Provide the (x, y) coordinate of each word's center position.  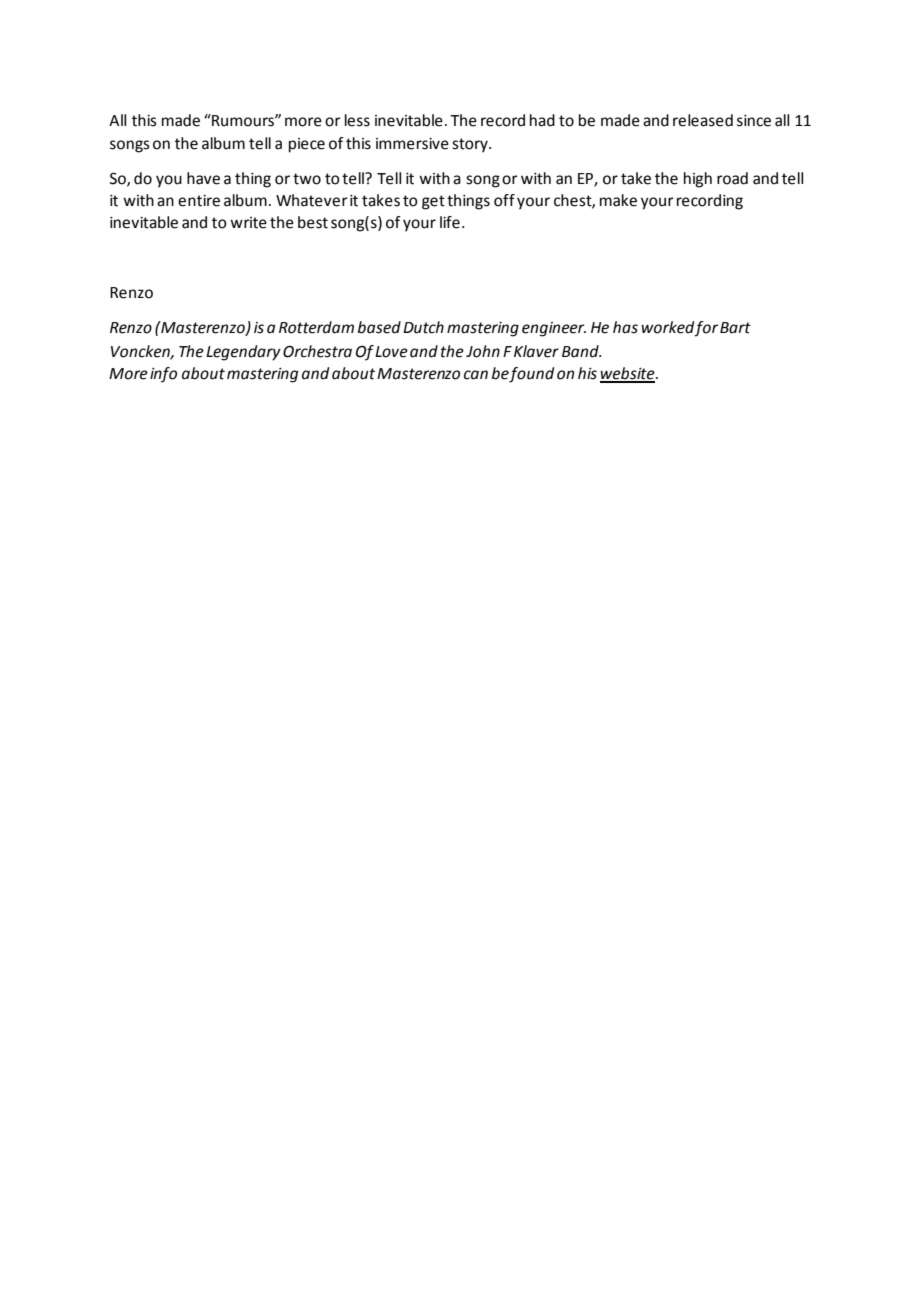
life (450, 222)
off (504, 200)
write (248, 223)
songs (130, 146)
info (163, 375)
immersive (412, 144)
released (703, 120)
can (476, 375)
